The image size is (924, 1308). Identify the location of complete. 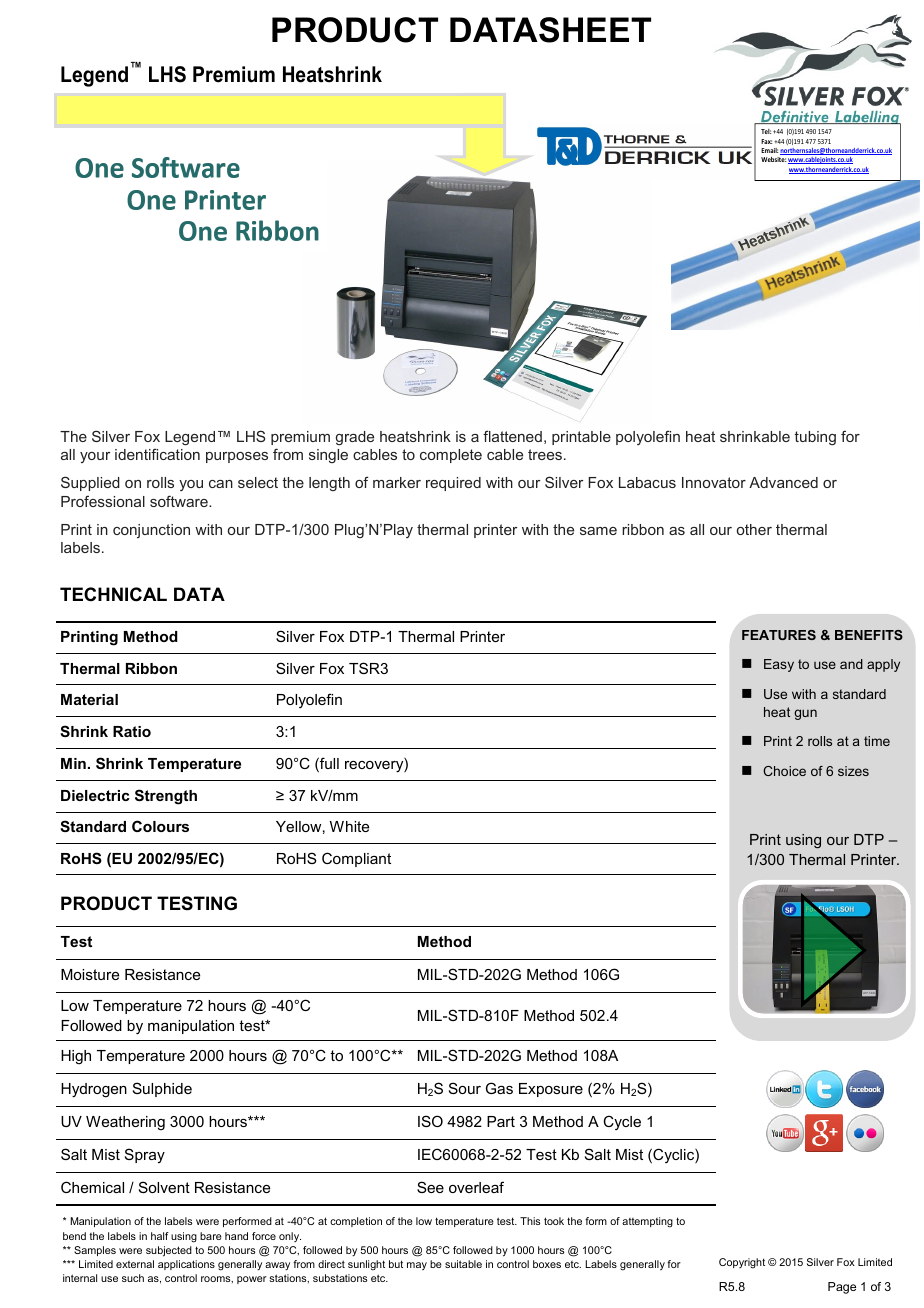
(451, 456).
